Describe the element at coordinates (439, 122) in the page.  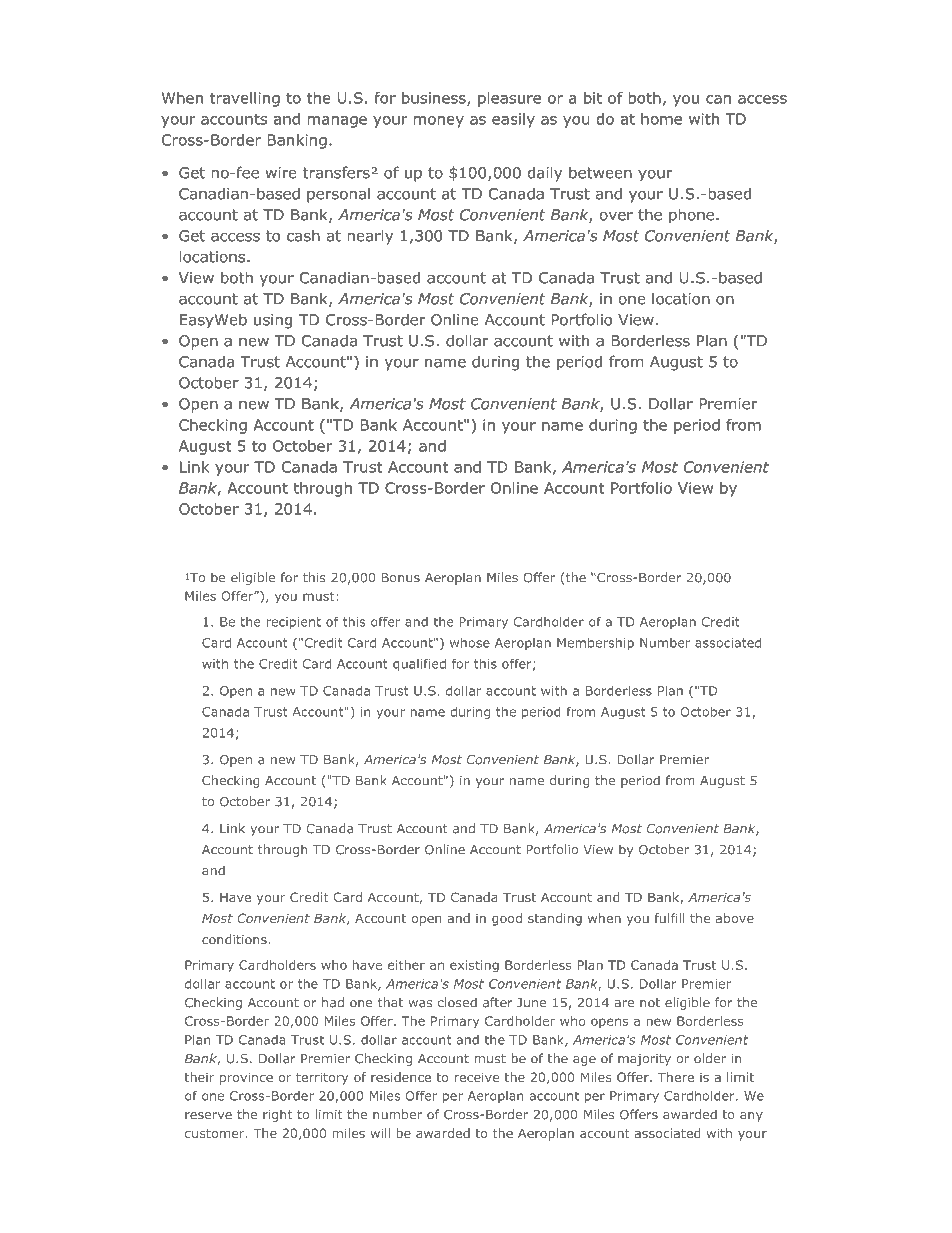
I see `money` at that location.
